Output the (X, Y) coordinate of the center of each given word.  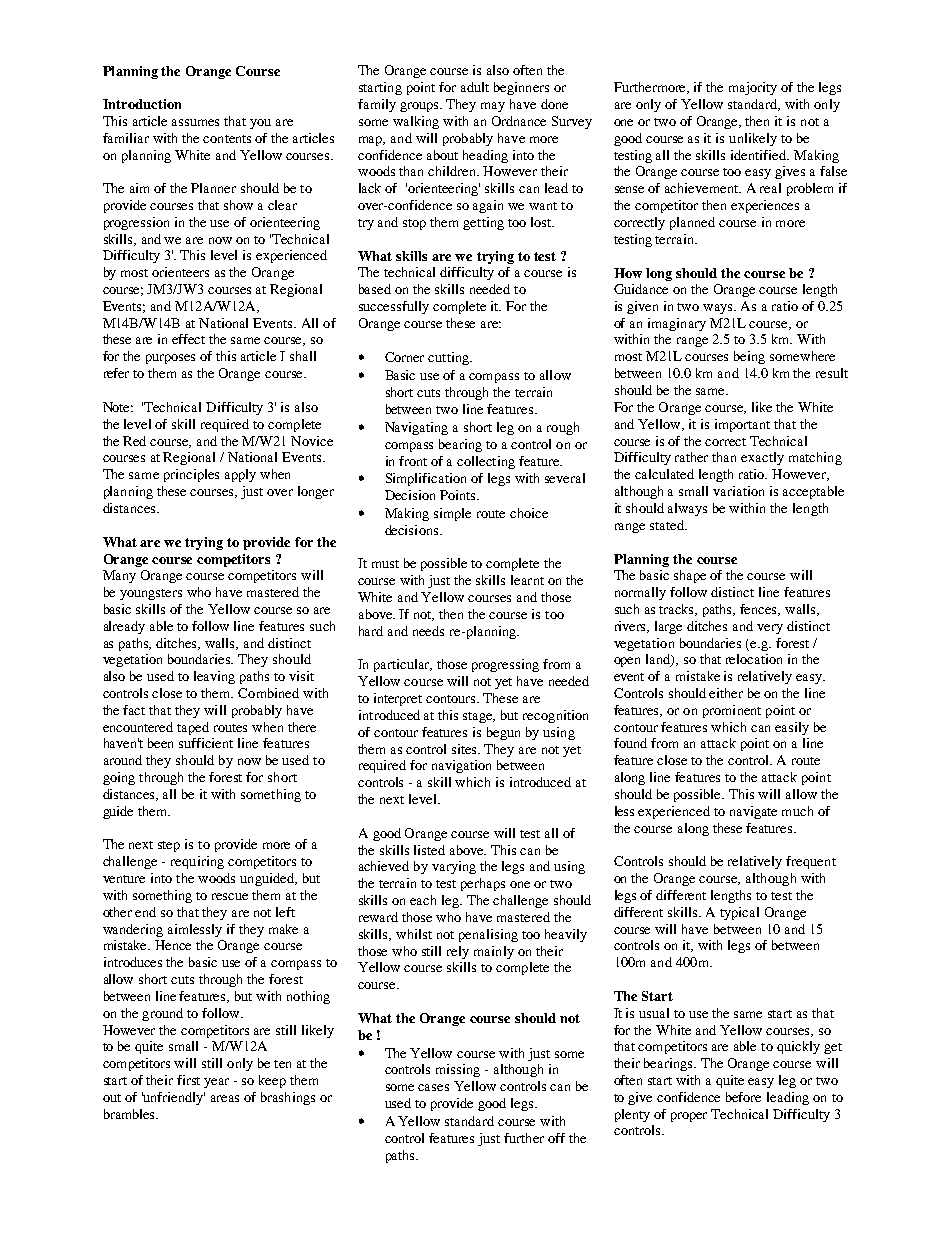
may (493, 107)
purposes (170, 359)
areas (225, 1098)
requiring (197, 862)
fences (760, 610)
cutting (449, 358)
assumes (195, 122)
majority (753, 88)
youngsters (151, 594)
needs (428, 631)
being (749, 357)
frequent (811, 862)
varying (454, 867)
